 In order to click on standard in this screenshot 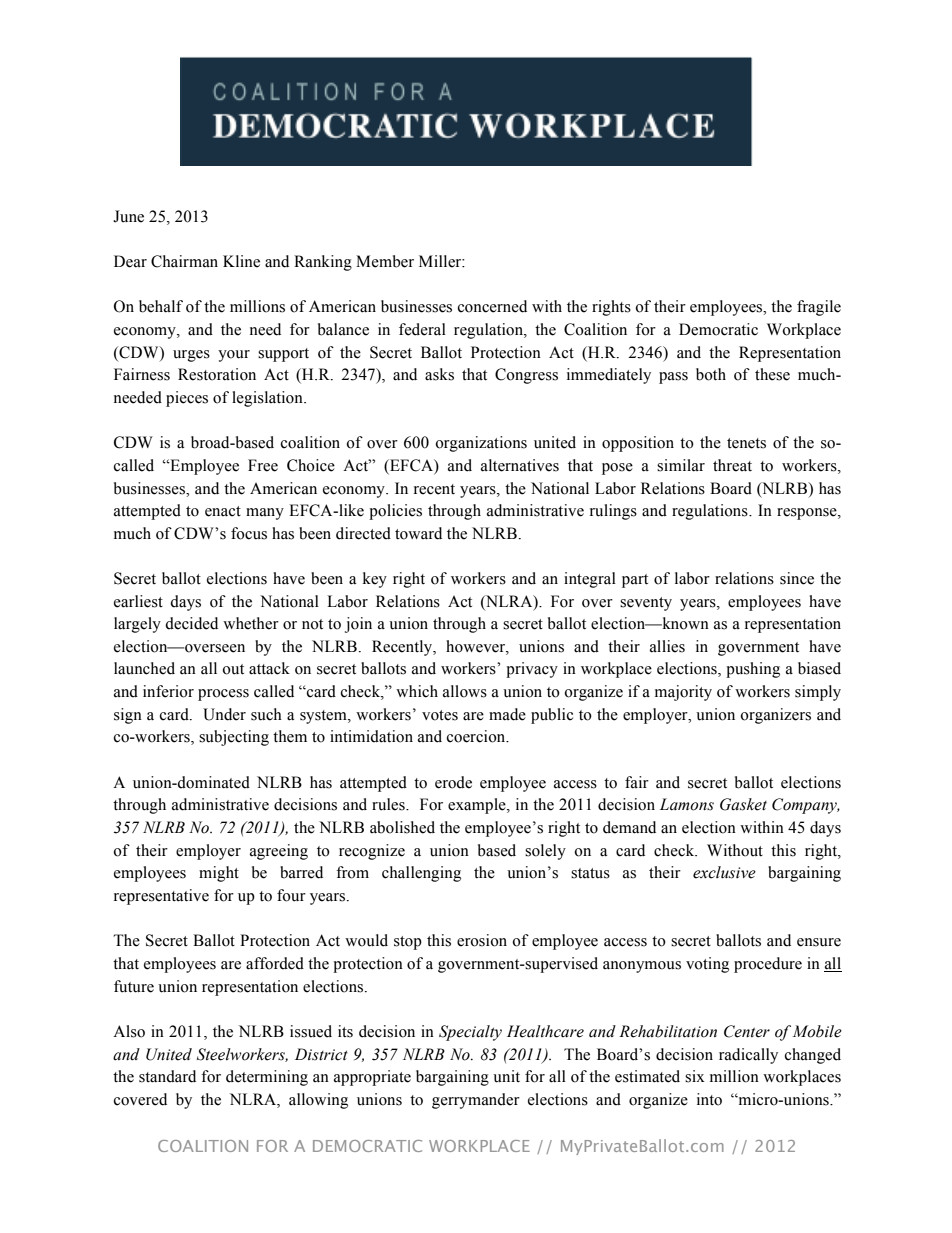, I will do `click(167, 1076)`.
